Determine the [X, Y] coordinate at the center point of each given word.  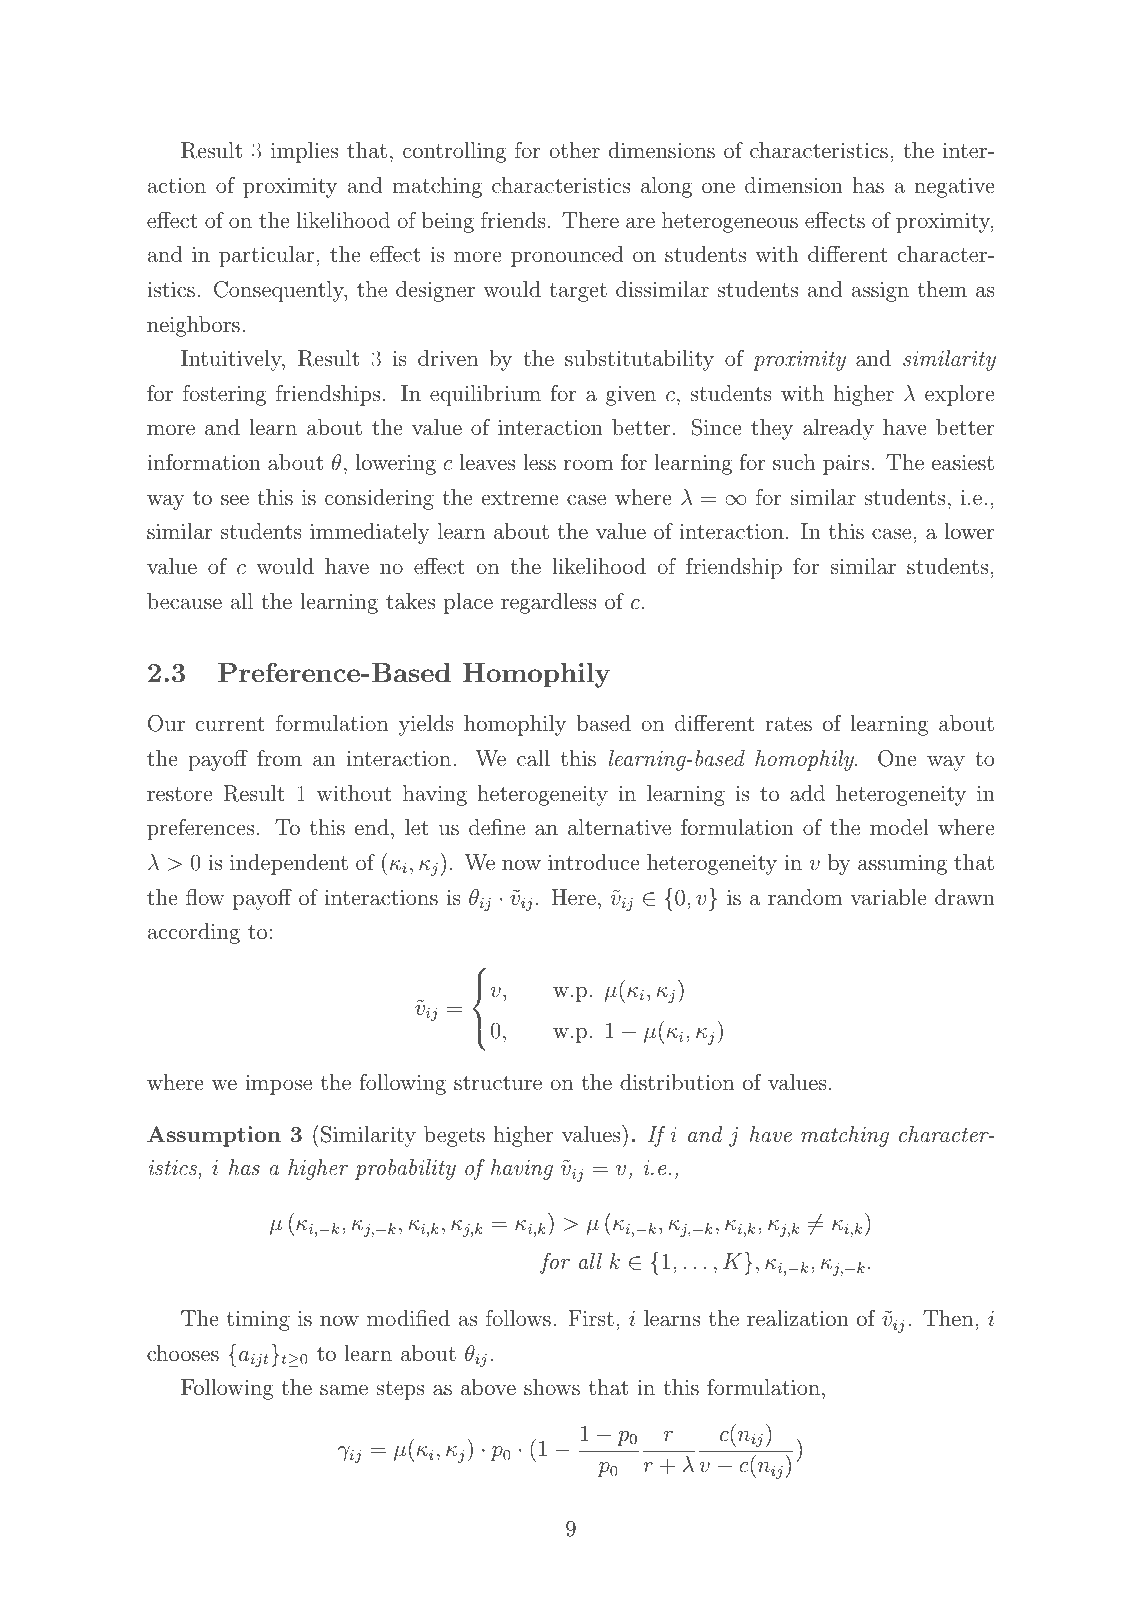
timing [258, 1321]
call [533, 758]
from [279, 758]
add [807, 793]
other [574, 150]
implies [304, 152]
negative [955, 188]
